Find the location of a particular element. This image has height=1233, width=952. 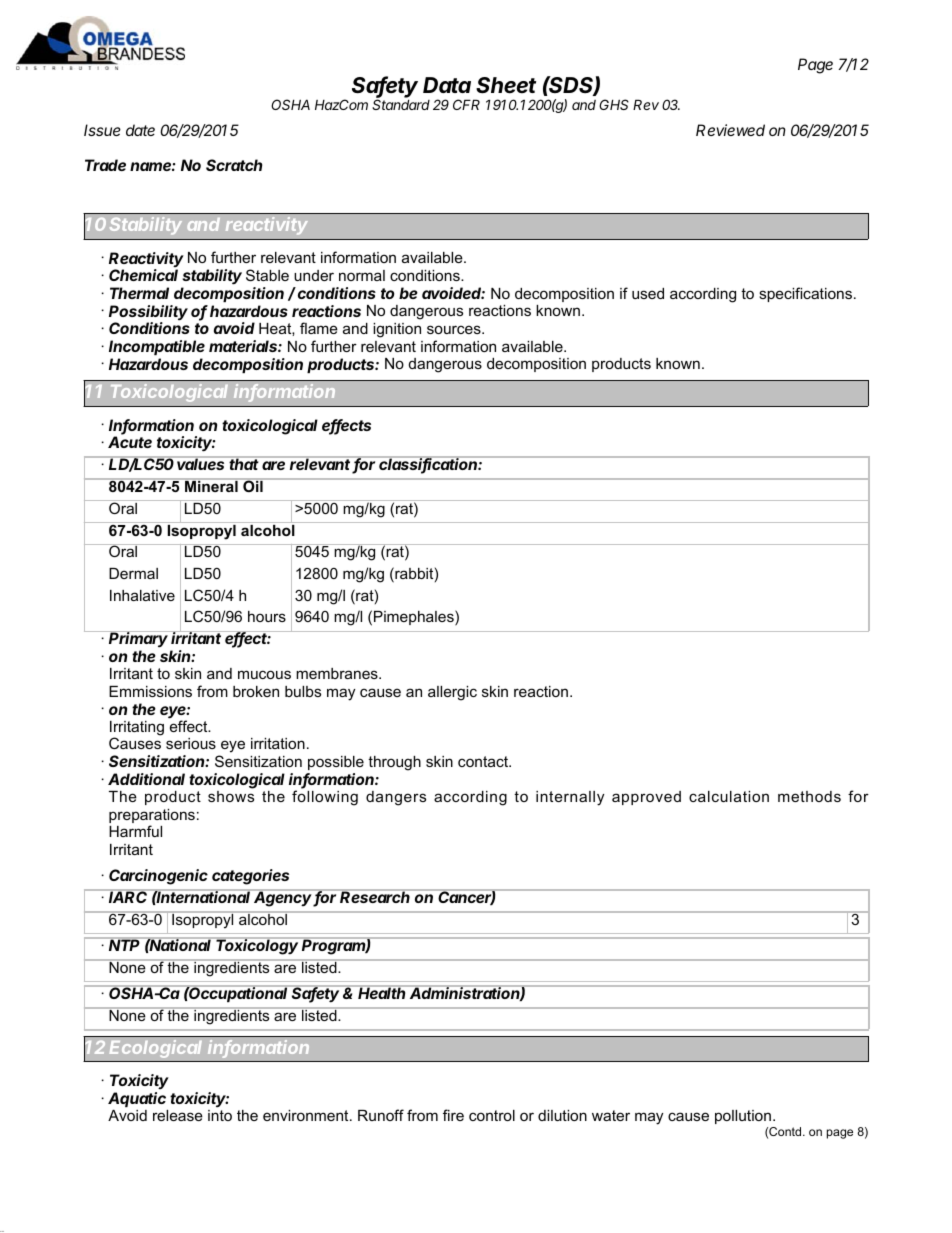

Possibility is located at coordinates (148, 314).
